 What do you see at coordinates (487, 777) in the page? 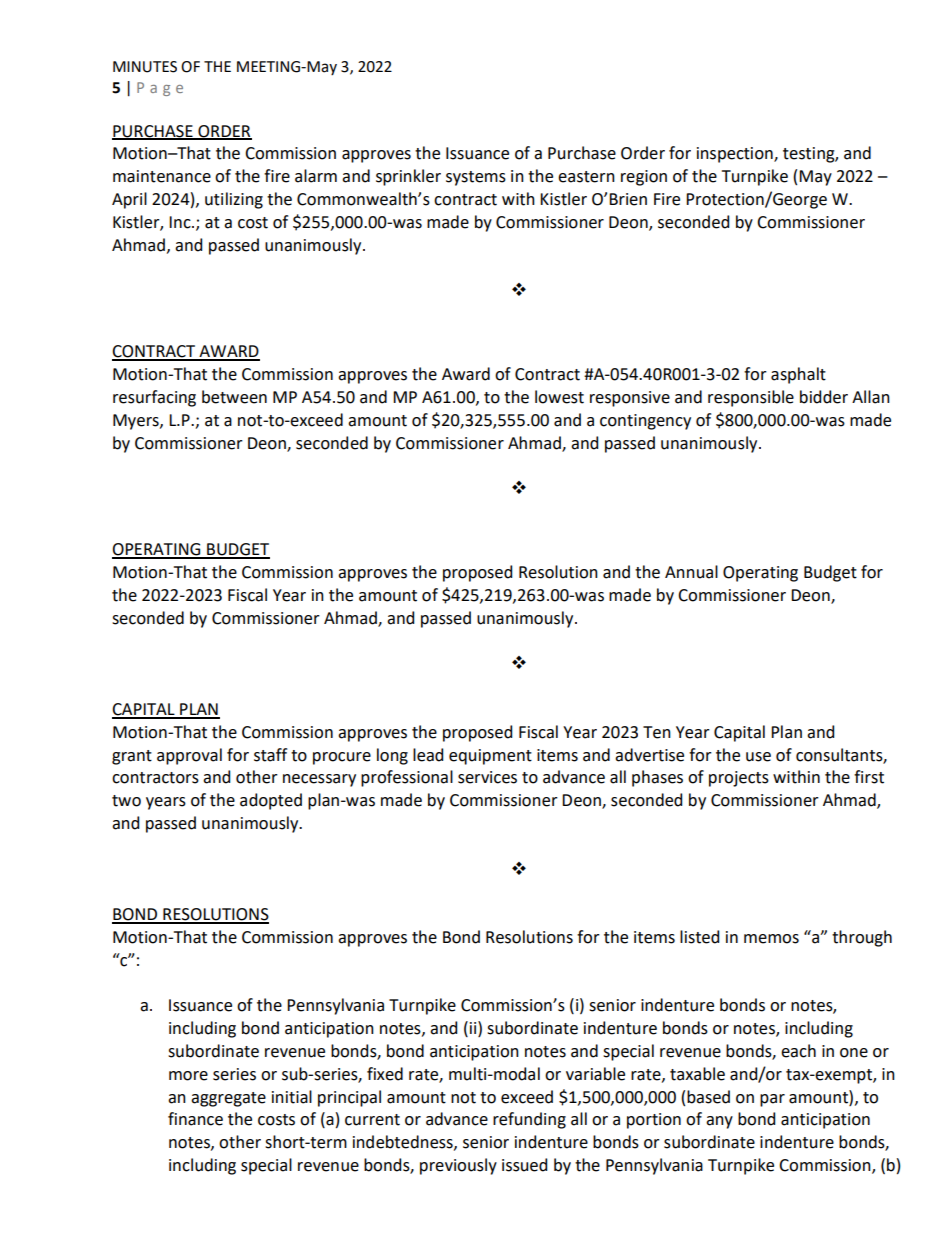
I see `services` at bounding box center [487, 777].
